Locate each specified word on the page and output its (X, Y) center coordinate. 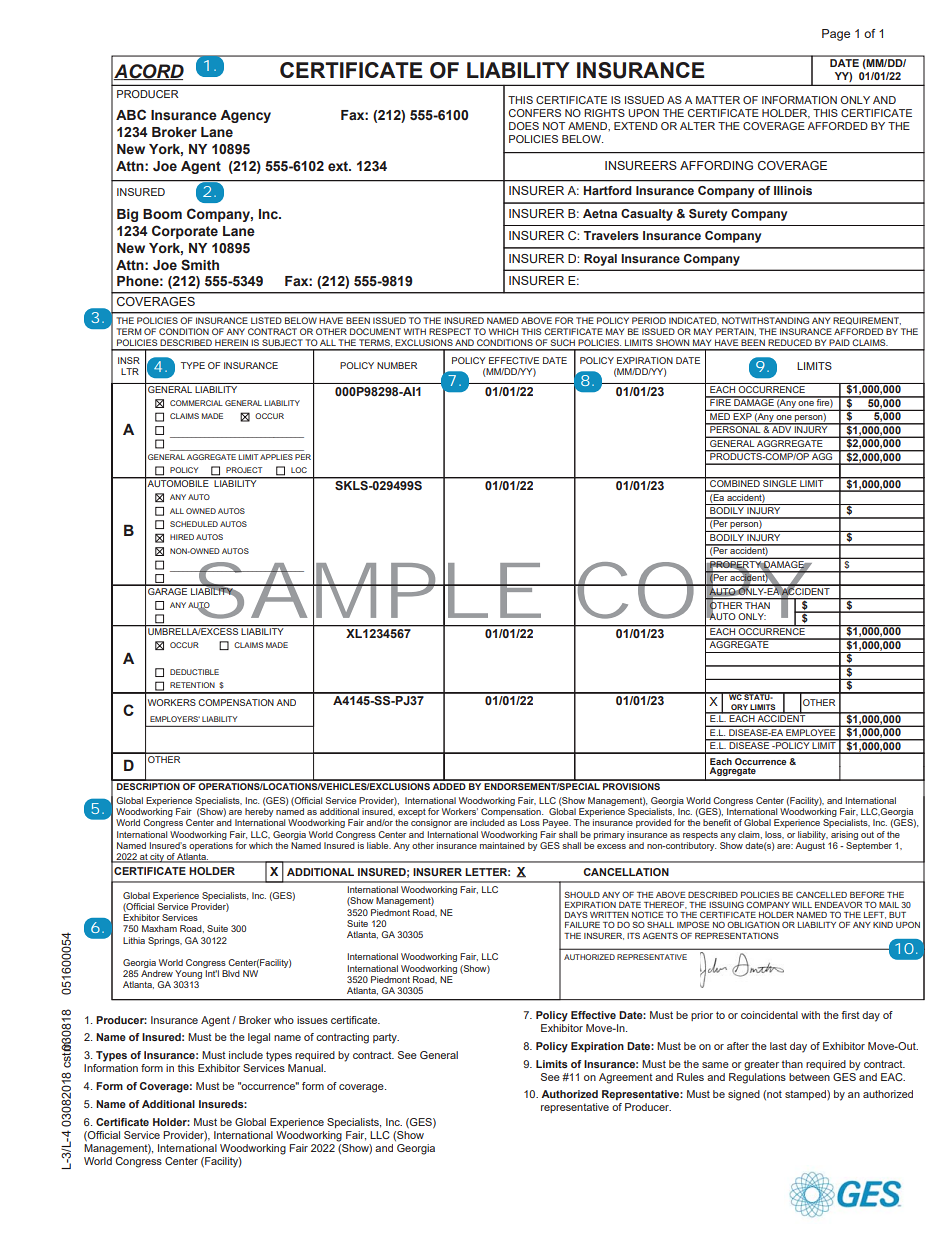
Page (836, 35)
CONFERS (535, 113)
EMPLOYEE (811, 731)
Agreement (626, 1078)
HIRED (182, 537)
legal (259, 1038)
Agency (245, 116)
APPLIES (276, 457)
